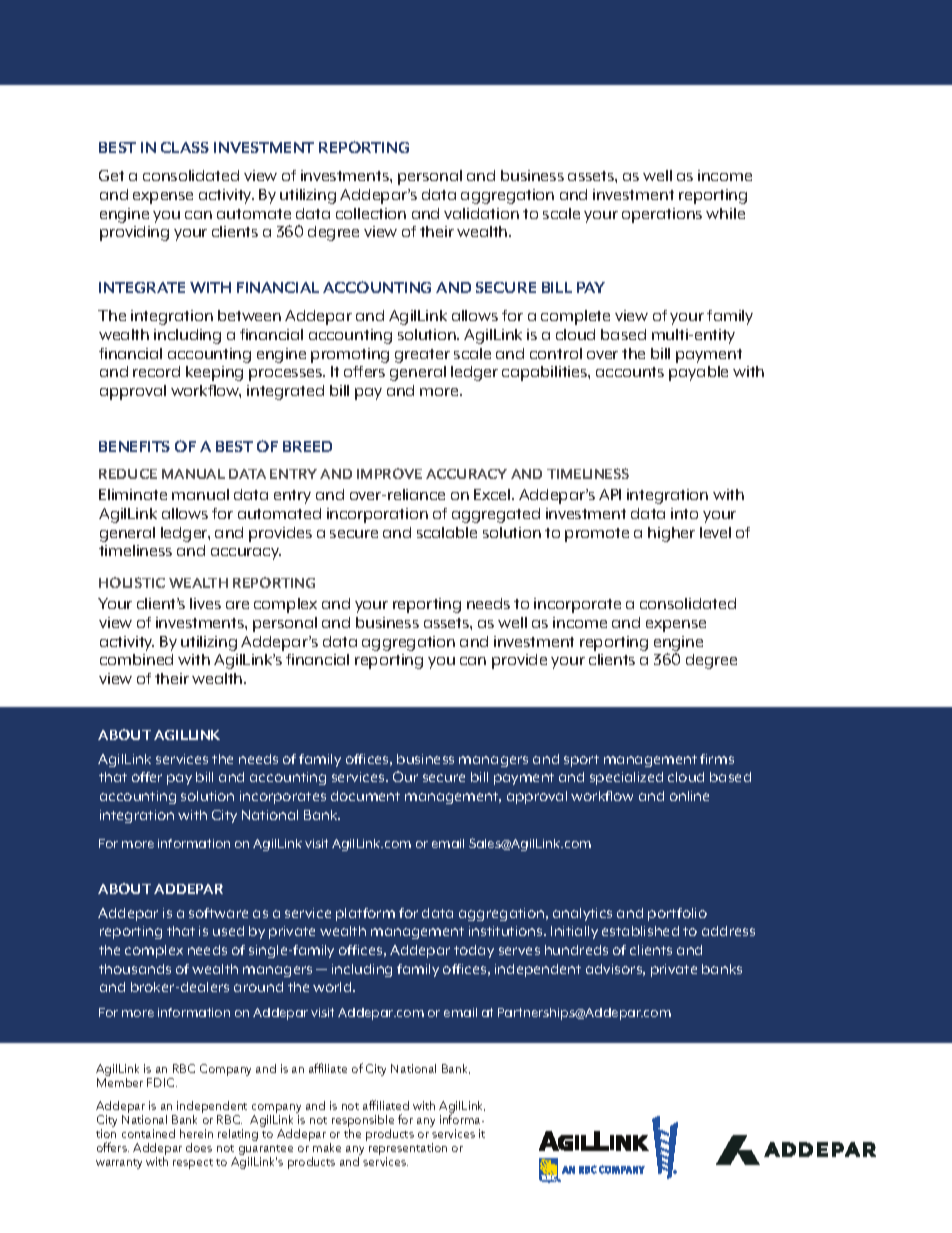 The image size is (952, 1233). What do you see at coordinates (725, 213) in the screenshot?
I see `while` at bounding box center [725, 213].
